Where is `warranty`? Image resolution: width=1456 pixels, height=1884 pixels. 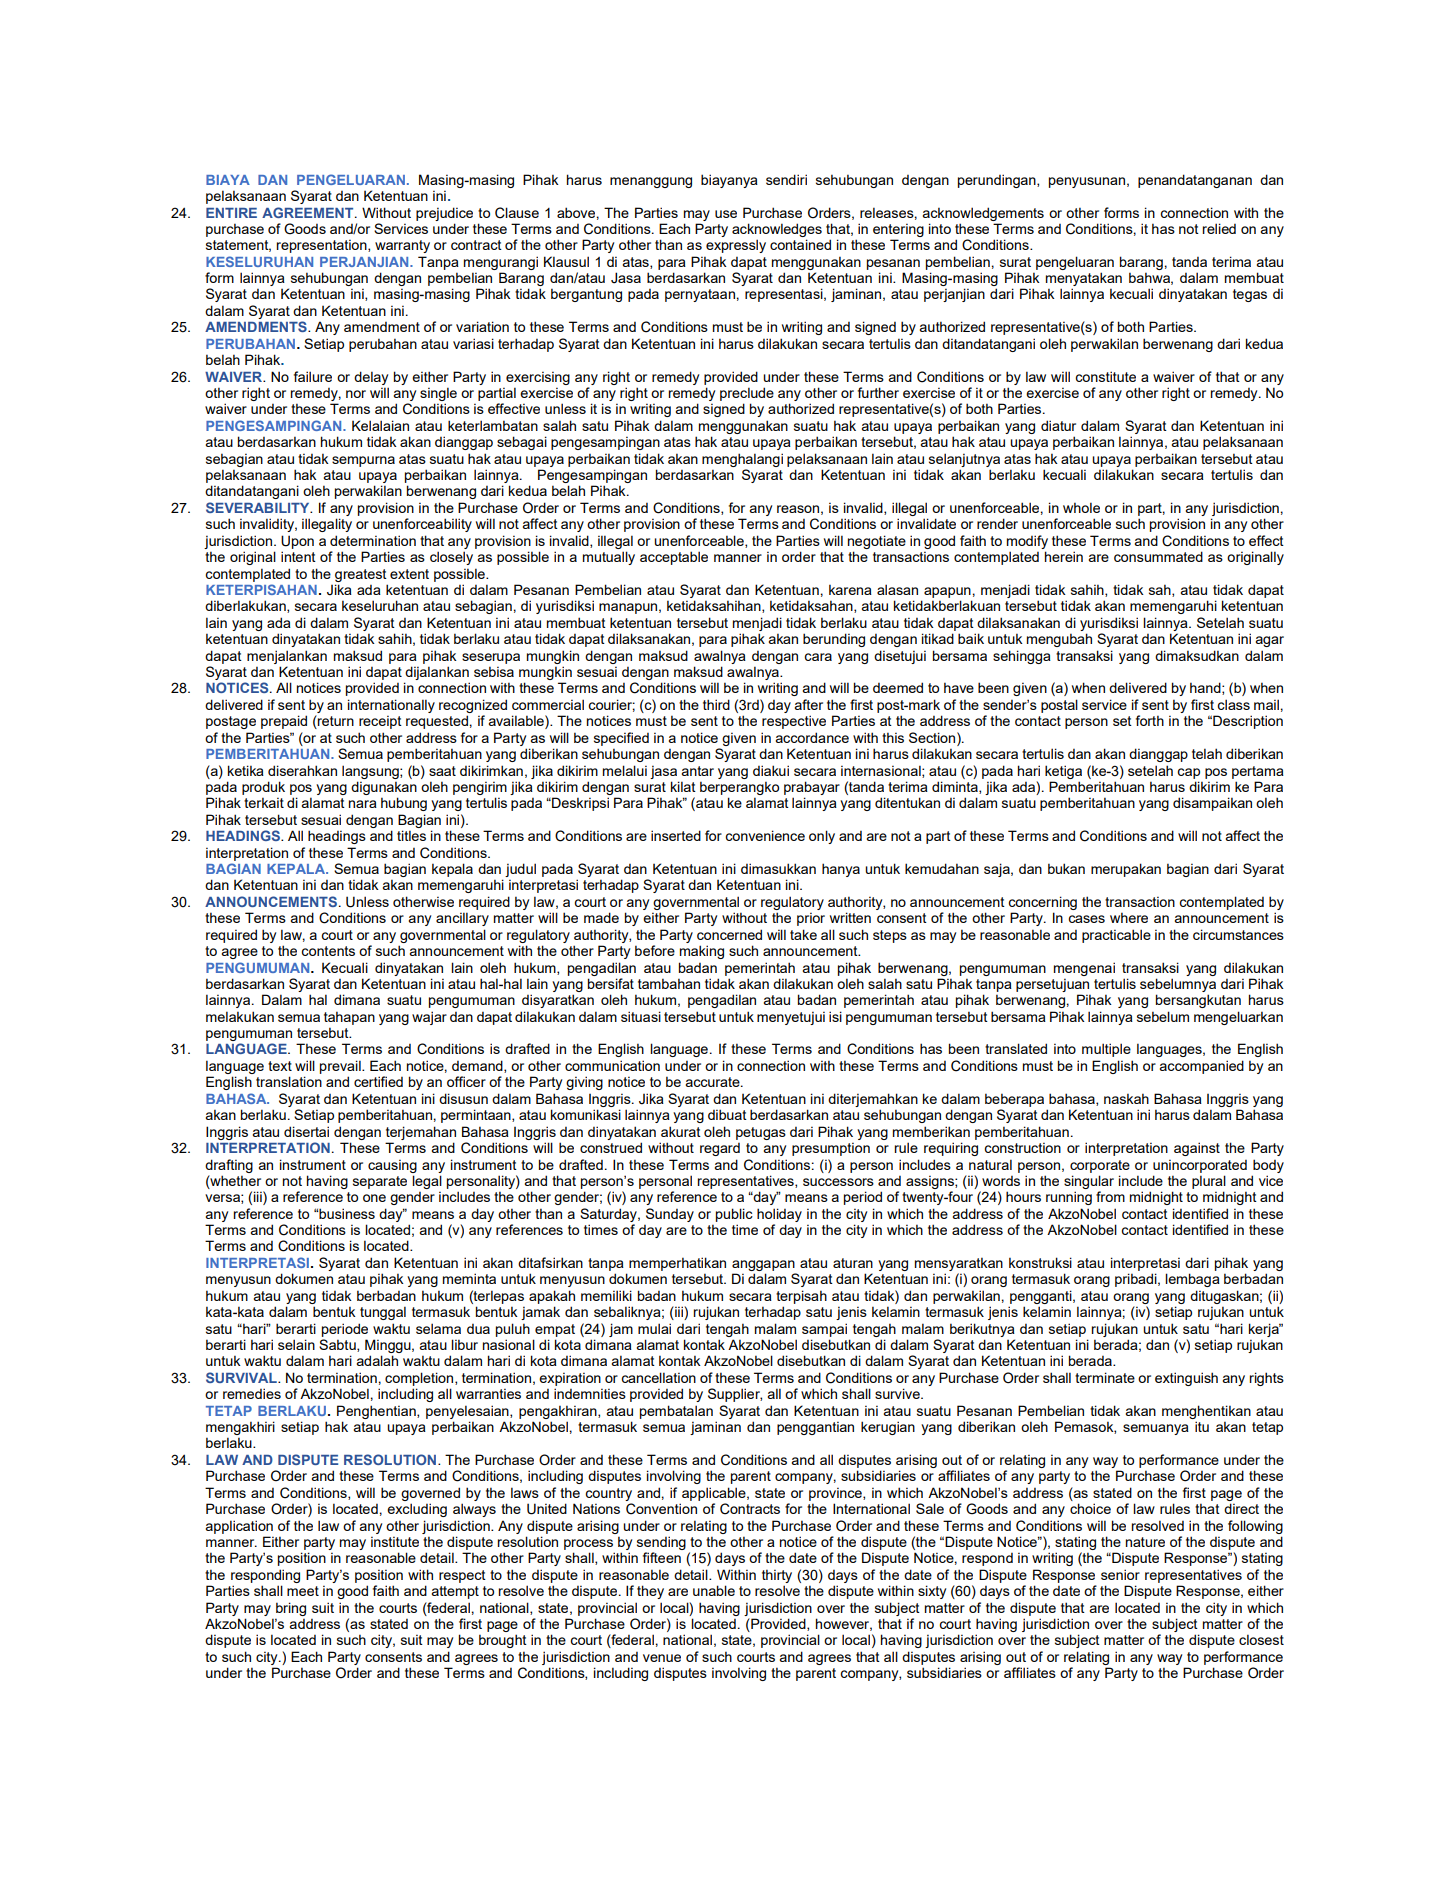
warranty is located at coordinates (402, 246).
